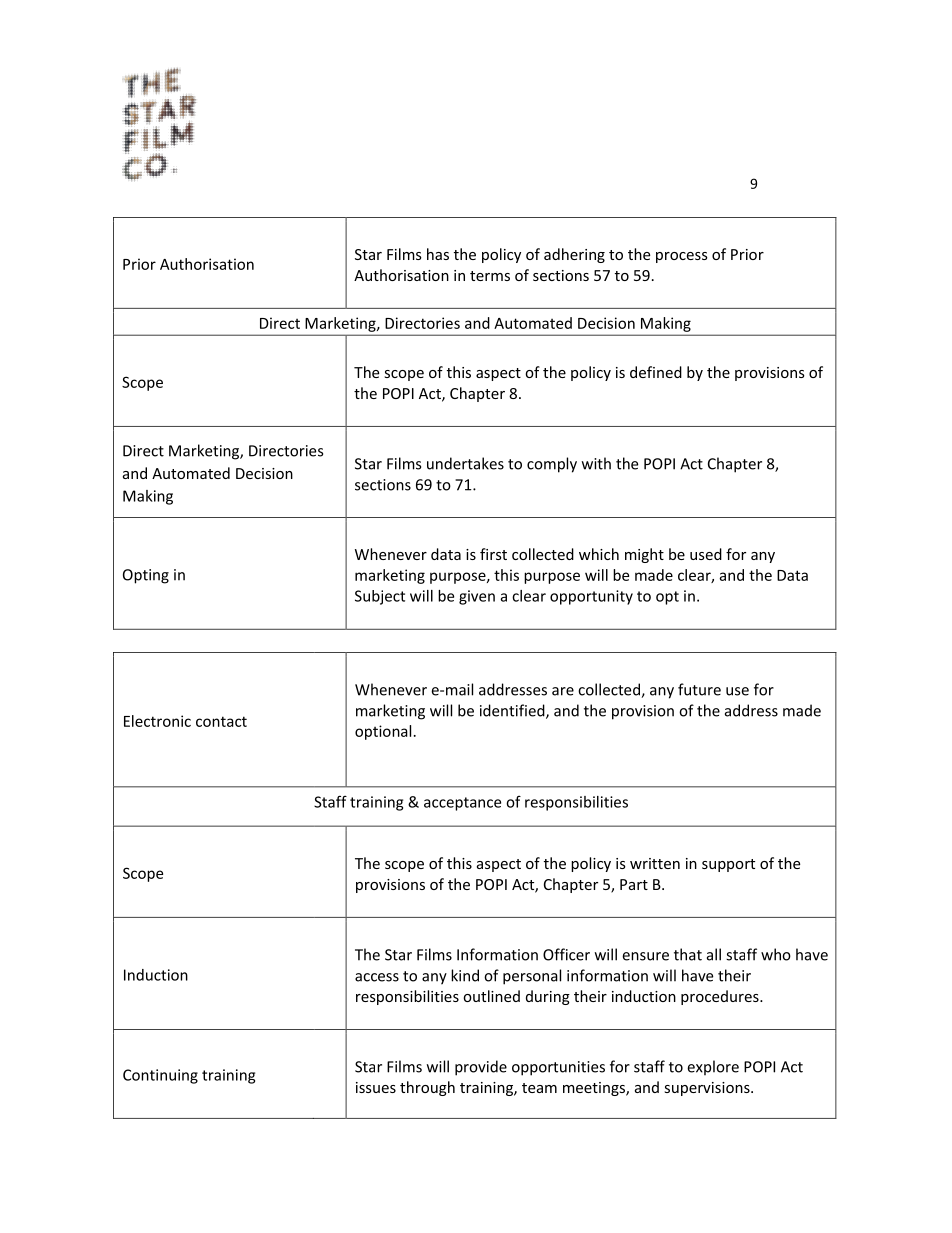 This screenshot has width=952, height=1233. What do you see at coordinates (462, 804) in the screenshot?
I see `acceptance` at bounding box center [462, 804].
